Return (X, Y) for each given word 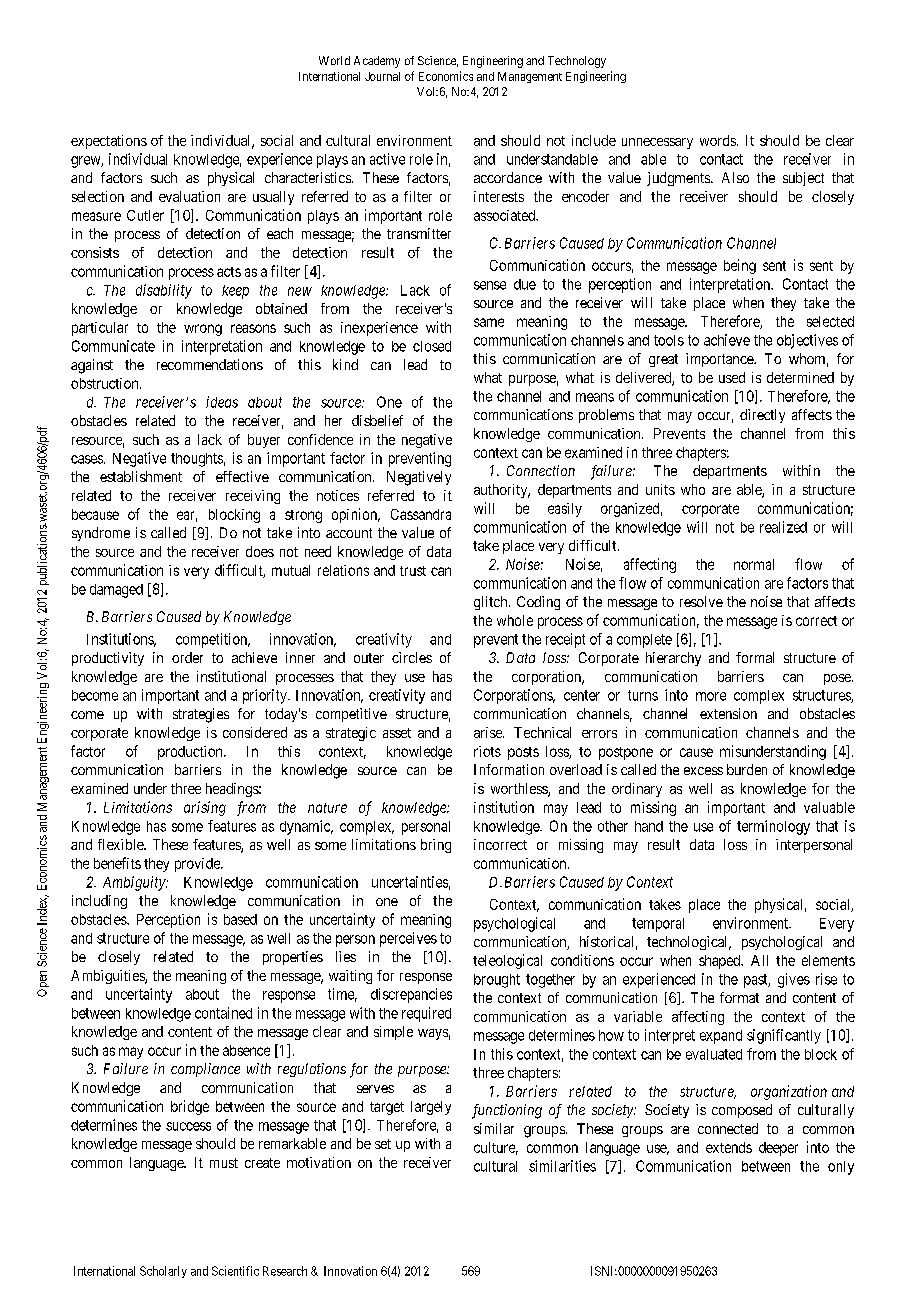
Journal (382, 76)
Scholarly (163, 1272)
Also (735, 177)
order (187, 657)
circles (412, 657)
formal (755, 657)
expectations (109, 142)
